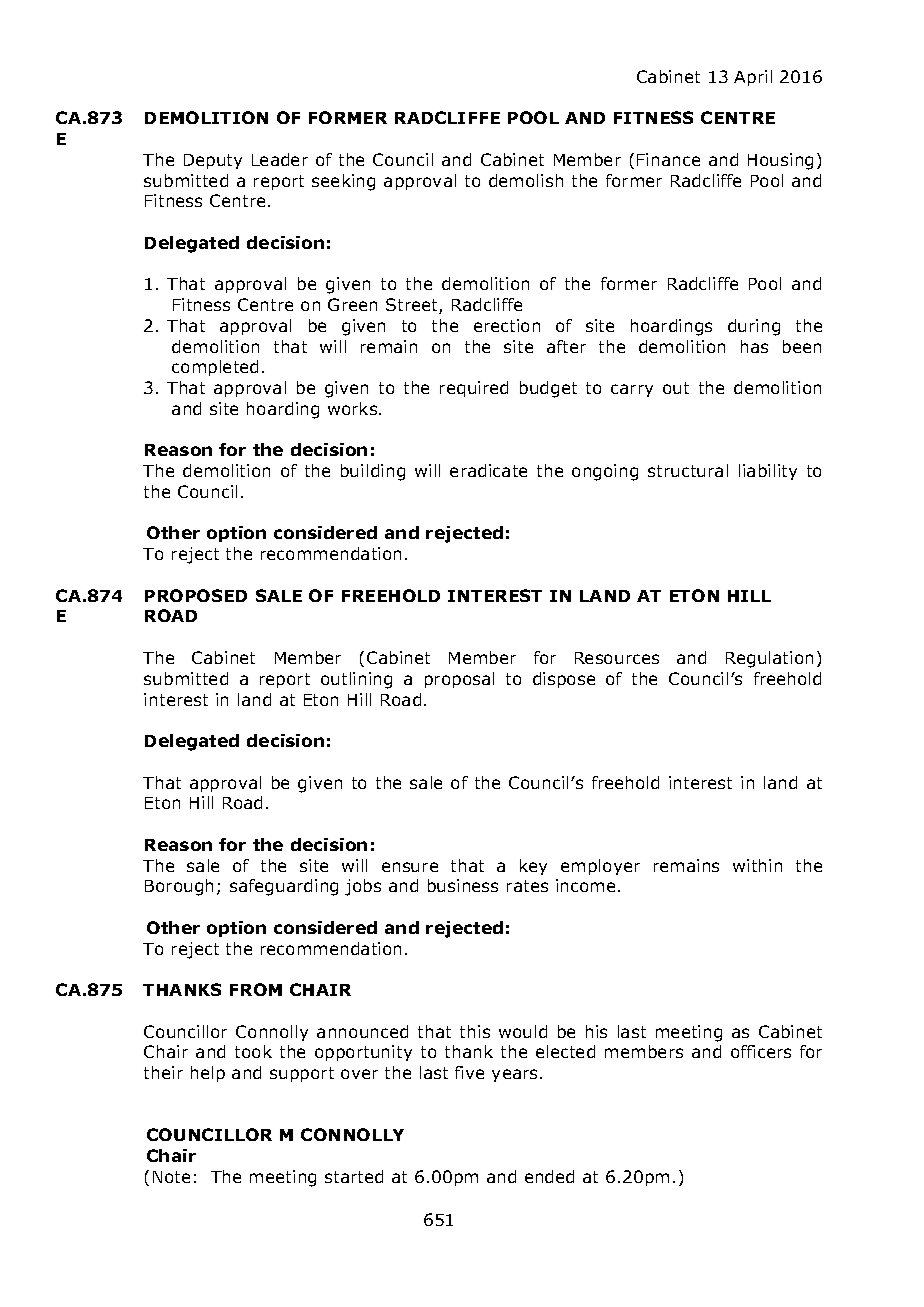 The height and width of the screenshot is (1307, 924). I want to click on officers, so click(761, 1051).
